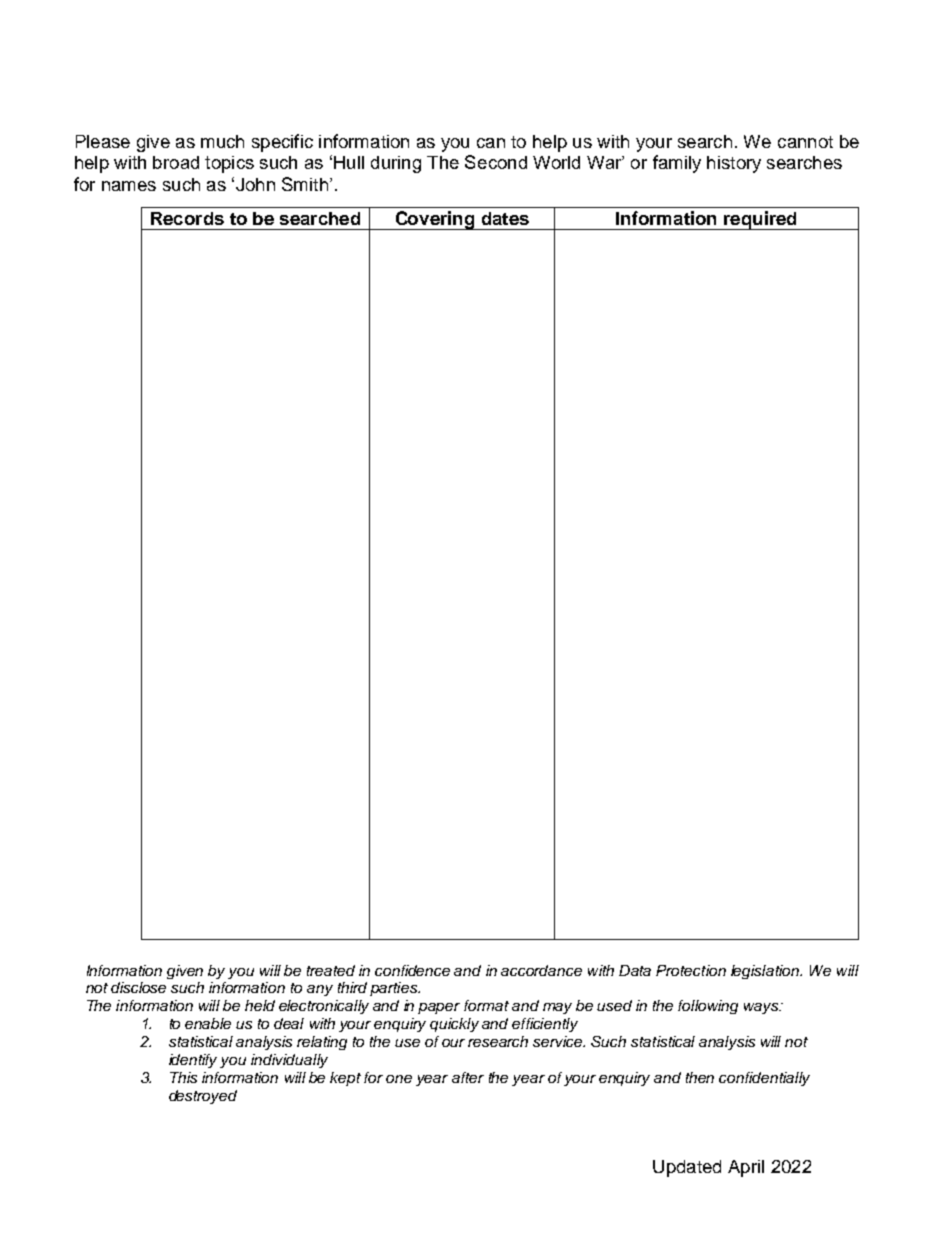 The width and height of the screenshot is (952, 1233). Describe the element at coordinates (734, 164) in the screenshot. I see `history` at that location.
